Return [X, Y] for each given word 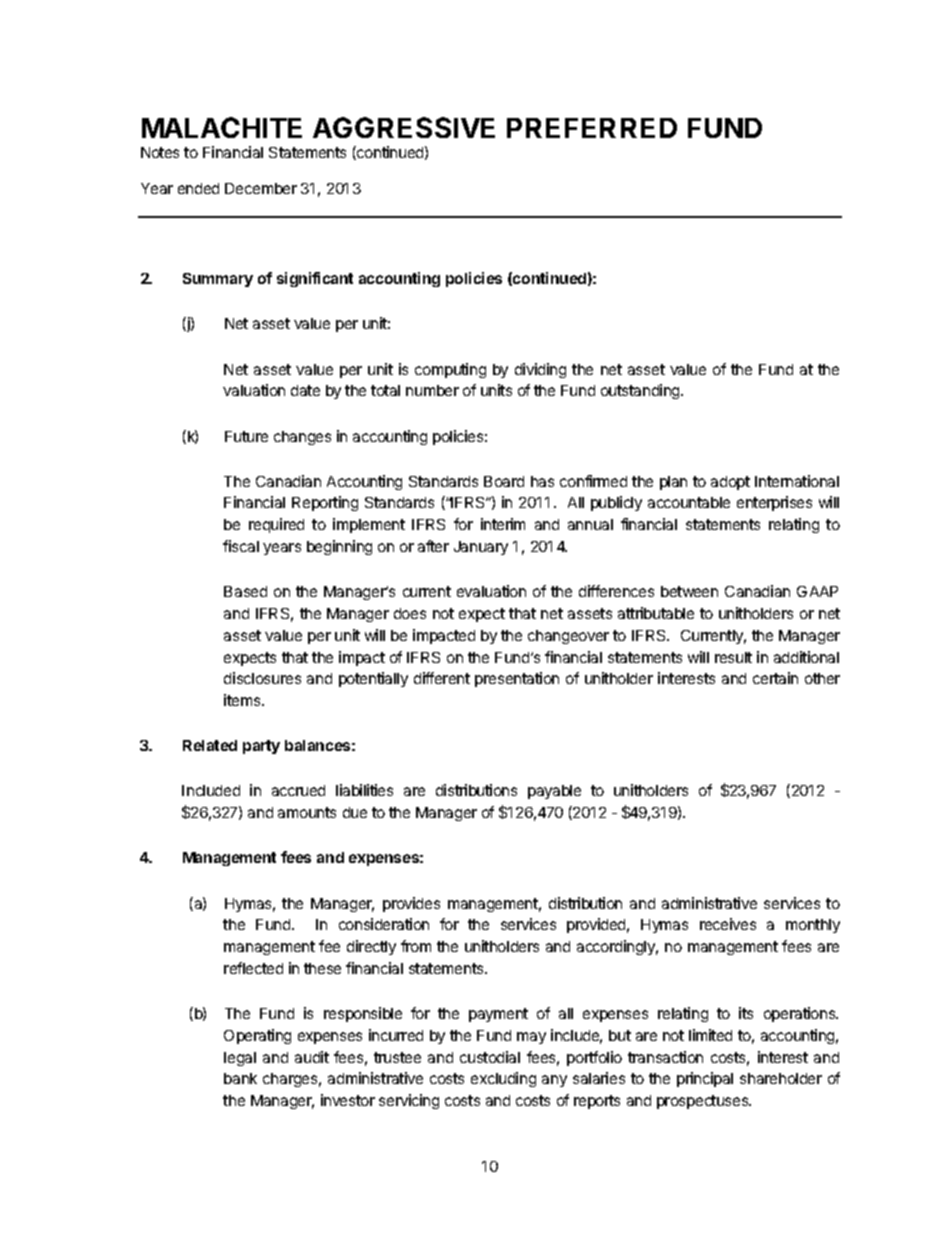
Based [245, 591]
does [410, 613]
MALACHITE [222, 127]
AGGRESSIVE [404, 127]
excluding [503, 1079]
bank [240, 1078]
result [733, 657]
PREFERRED [592, 128]
